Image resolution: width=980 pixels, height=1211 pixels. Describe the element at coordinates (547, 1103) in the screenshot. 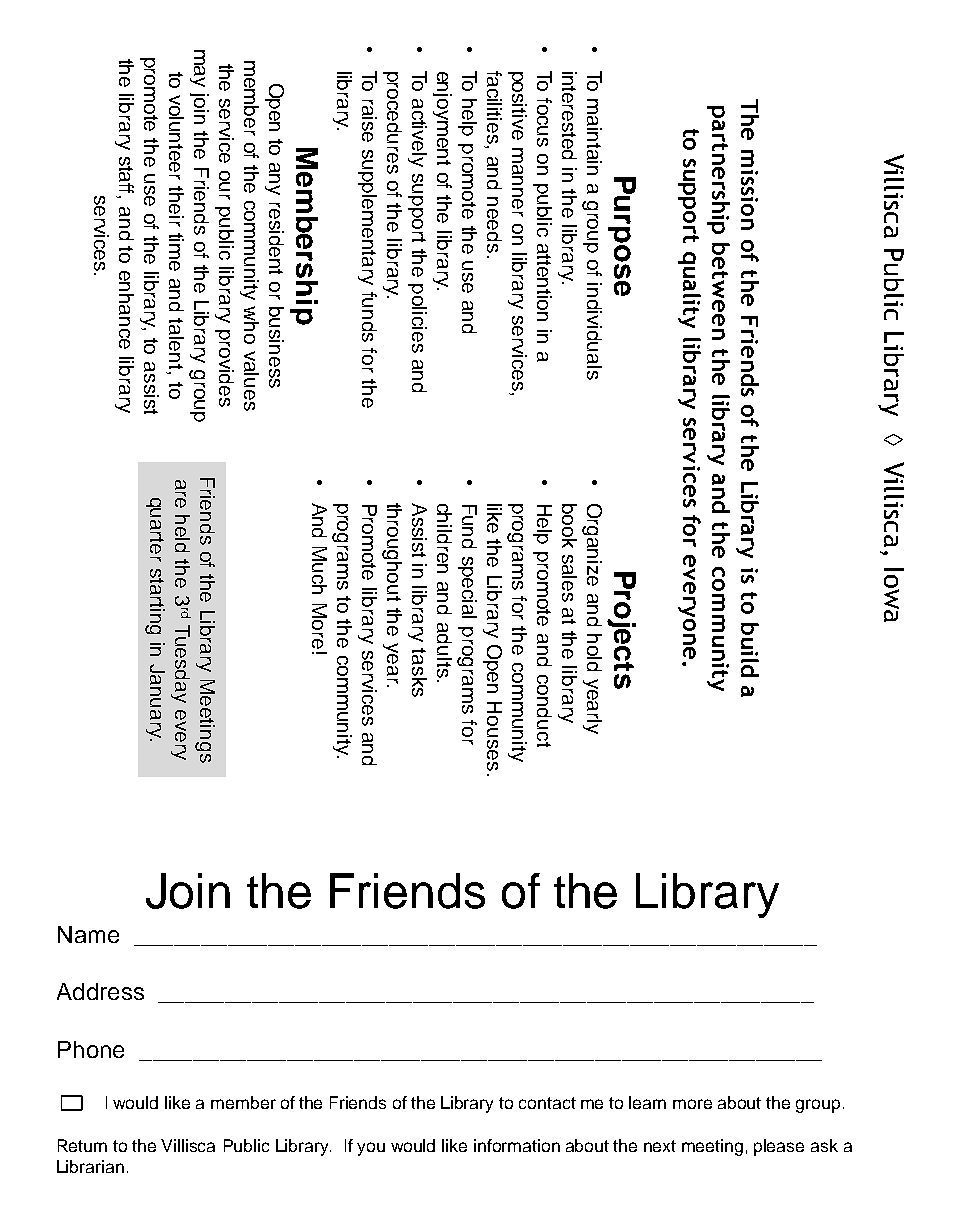

I see `contact` at that location.
